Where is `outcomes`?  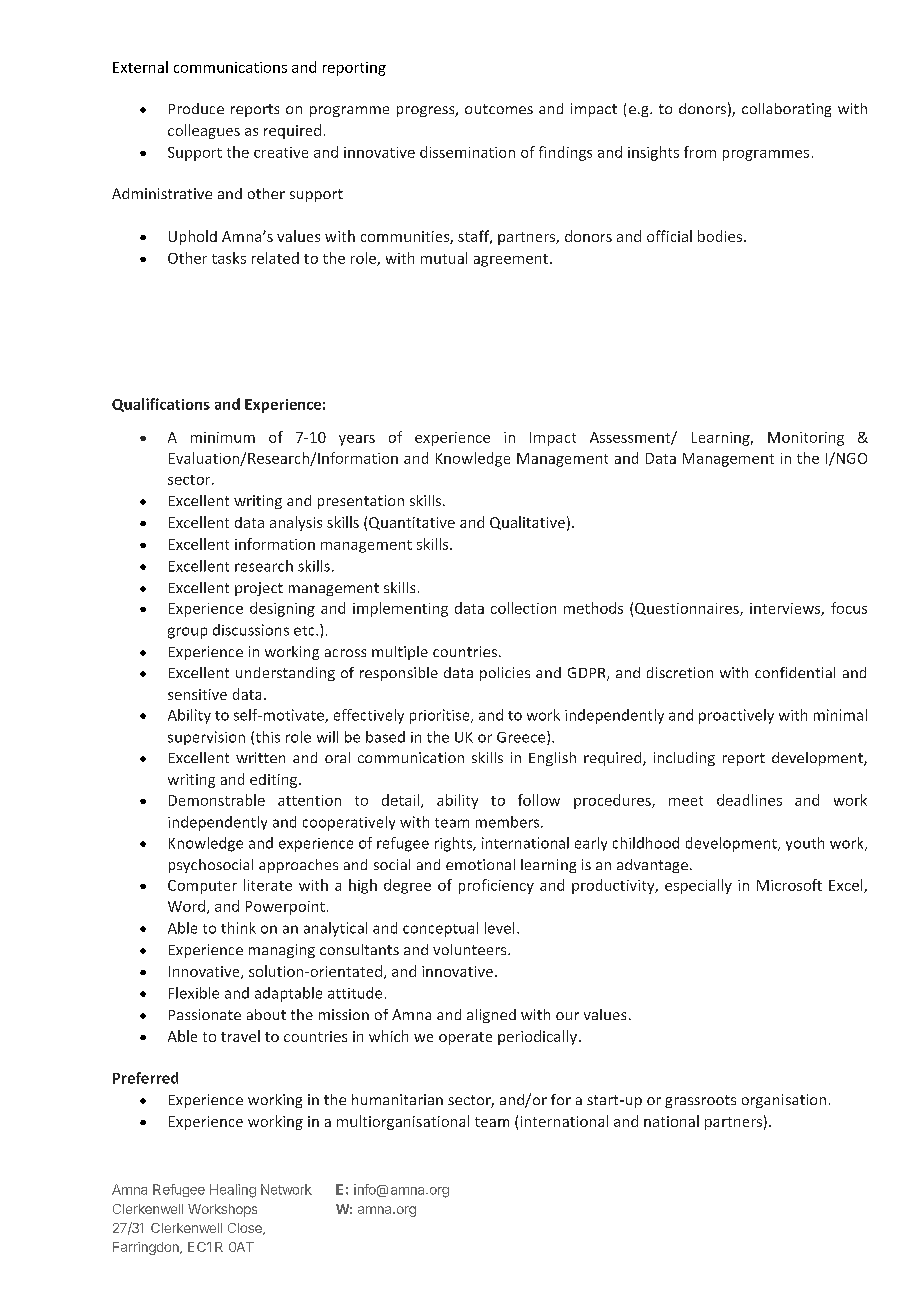
outcomes is located at coordinates (499, 109).
